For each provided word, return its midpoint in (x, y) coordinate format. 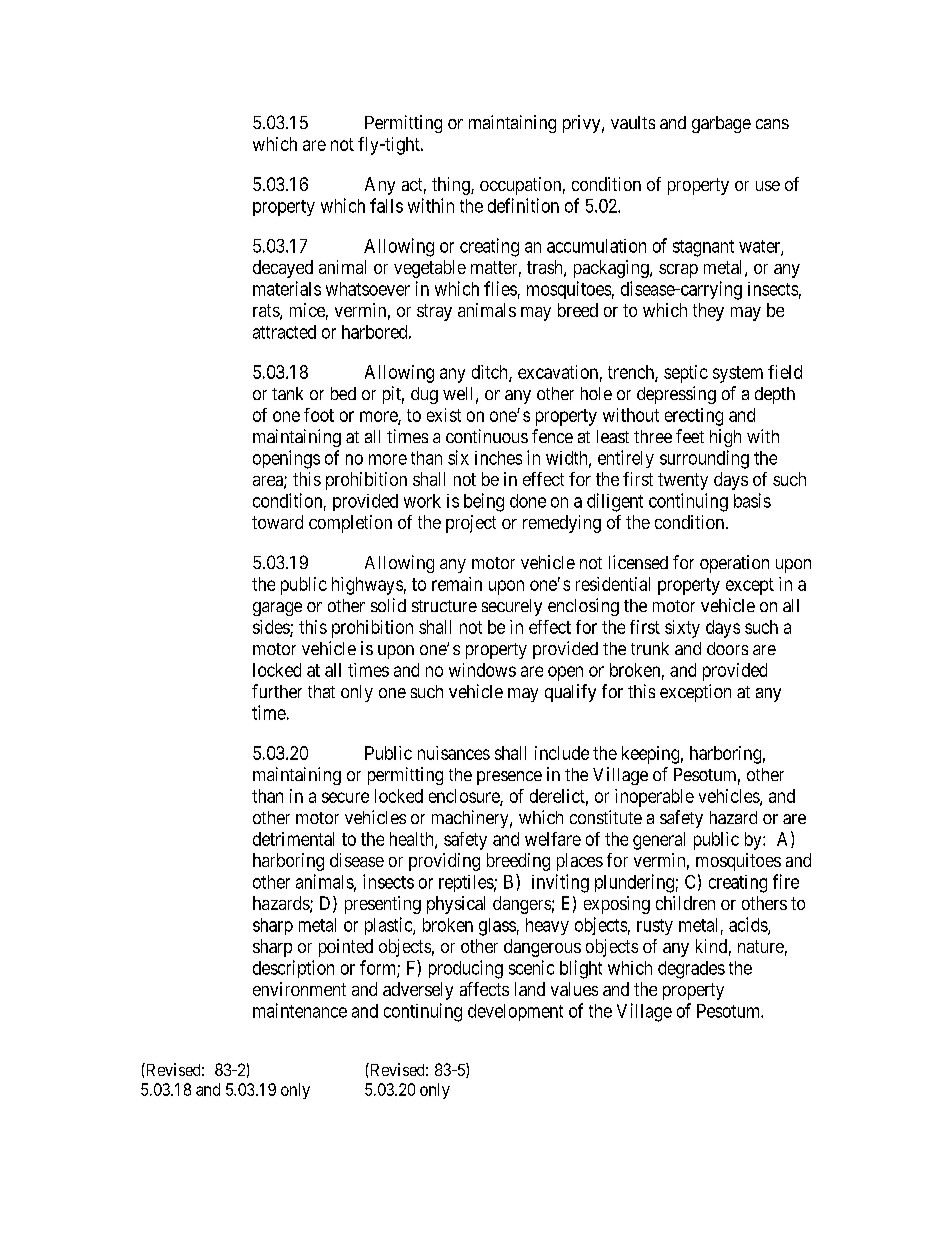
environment (299, 989)
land (530, 989)
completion (350, 524)
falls (386, 205)
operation (734, 564)
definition (523, 205)
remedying (562, 524)
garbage (721, 124)
